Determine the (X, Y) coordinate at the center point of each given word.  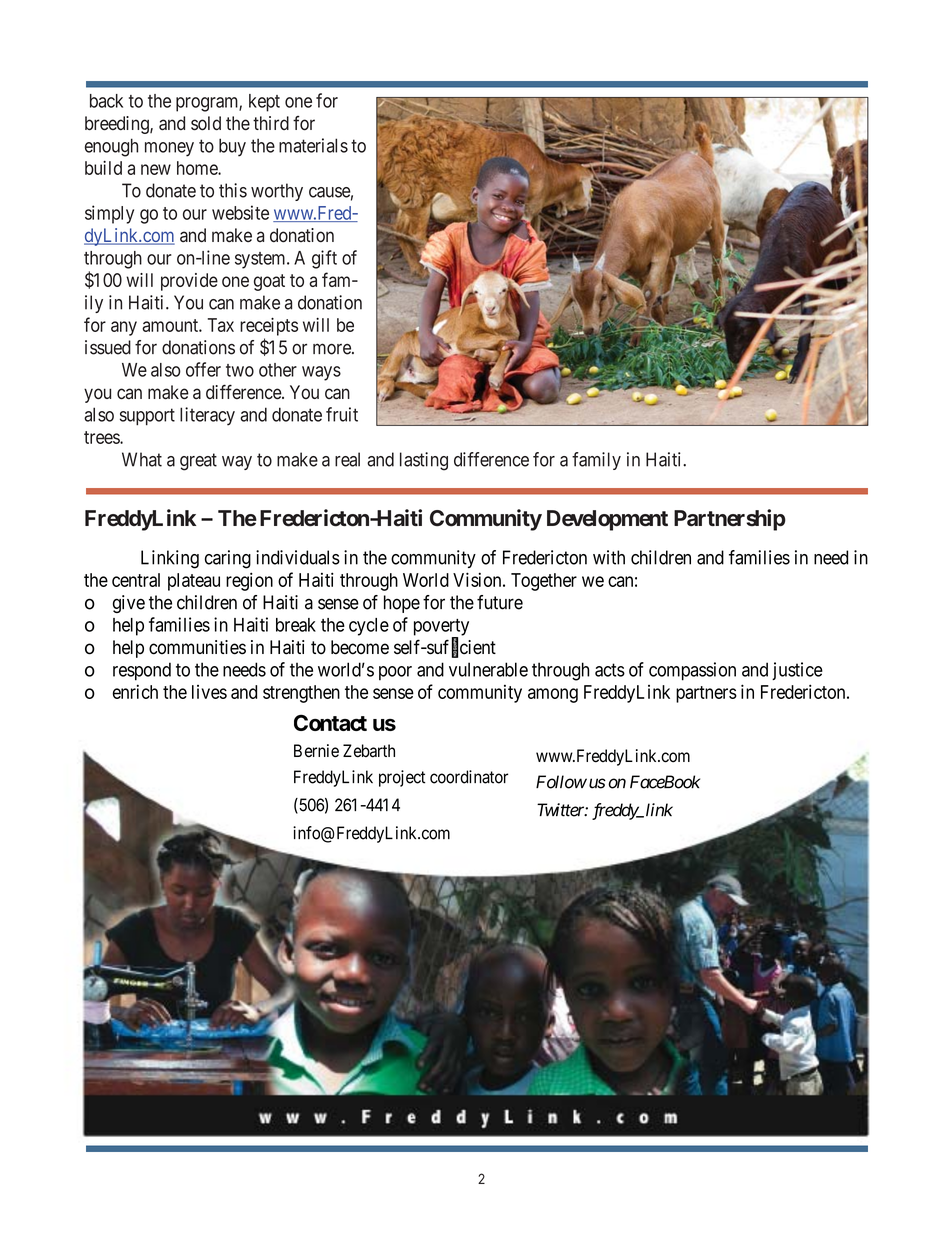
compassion (692, 671)
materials (313, 145)
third (271, 123)
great (198, 462)
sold (206, 123)
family (596, 461)
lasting (424, 461)
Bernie (316, 751)
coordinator (469, 777)
